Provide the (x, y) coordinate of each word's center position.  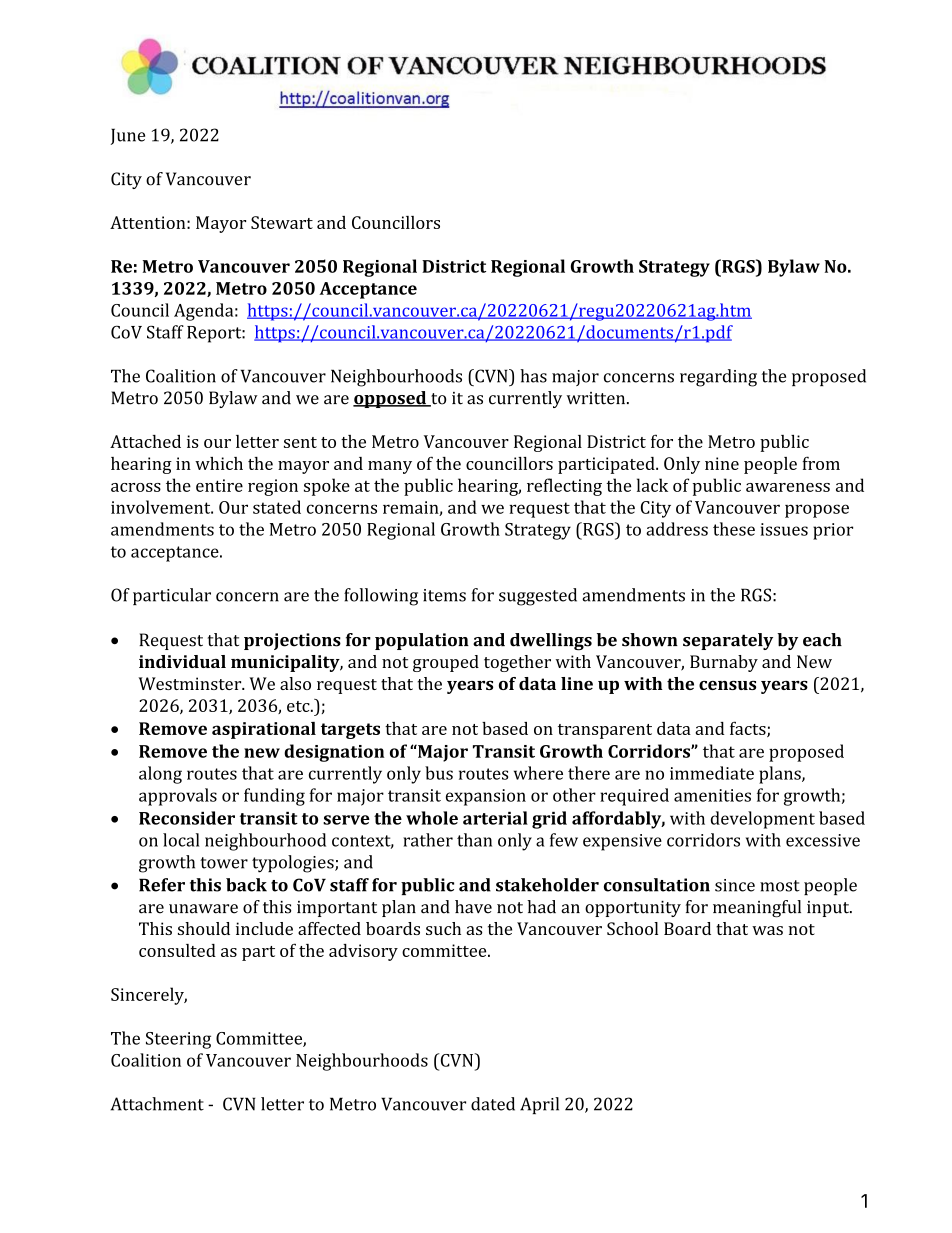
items (444, 595)
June (128, 136)
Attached (145, 441)
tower (224, 863)
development (763, 820)
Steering (178, 1040)
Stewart (282, 222)
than (474, 840)
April (539, 1105)
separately (728, 641)
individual (182, 661)
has (533, 376)
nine (722, 463)
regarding (718, 378)
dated (493, 1104)
